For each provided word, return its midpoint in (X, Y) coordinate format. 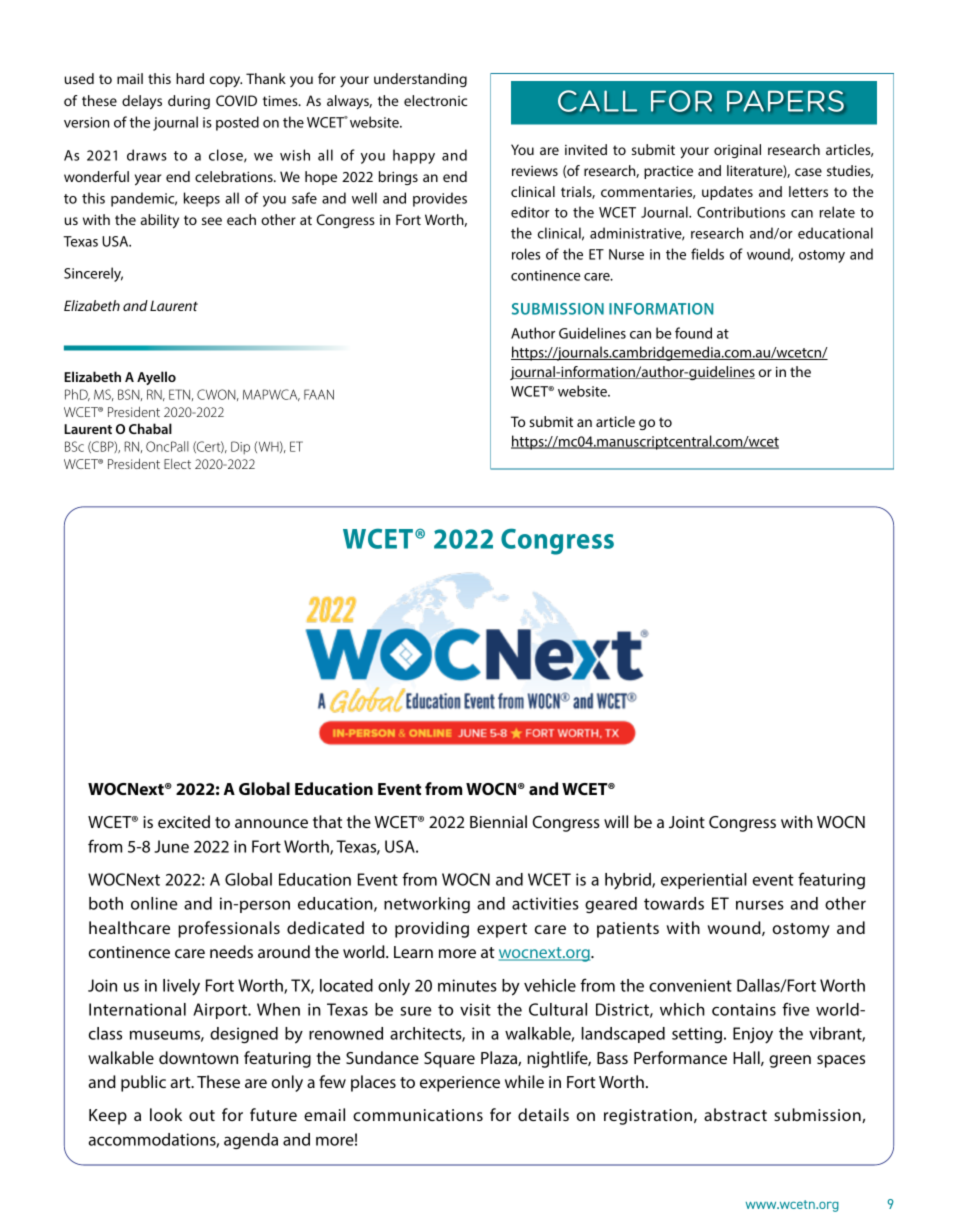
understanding (420, 80)
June (171, 846)
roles (526, 254)
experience (460, 1084)
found (693, 333)
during (189, 102)
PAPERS (785, 101)
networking (427, 905)
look (166, 1114)
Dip (240, 447)
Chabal (150, 428)
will (616, 821)
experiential (704, 881)
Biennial (498, 821)
